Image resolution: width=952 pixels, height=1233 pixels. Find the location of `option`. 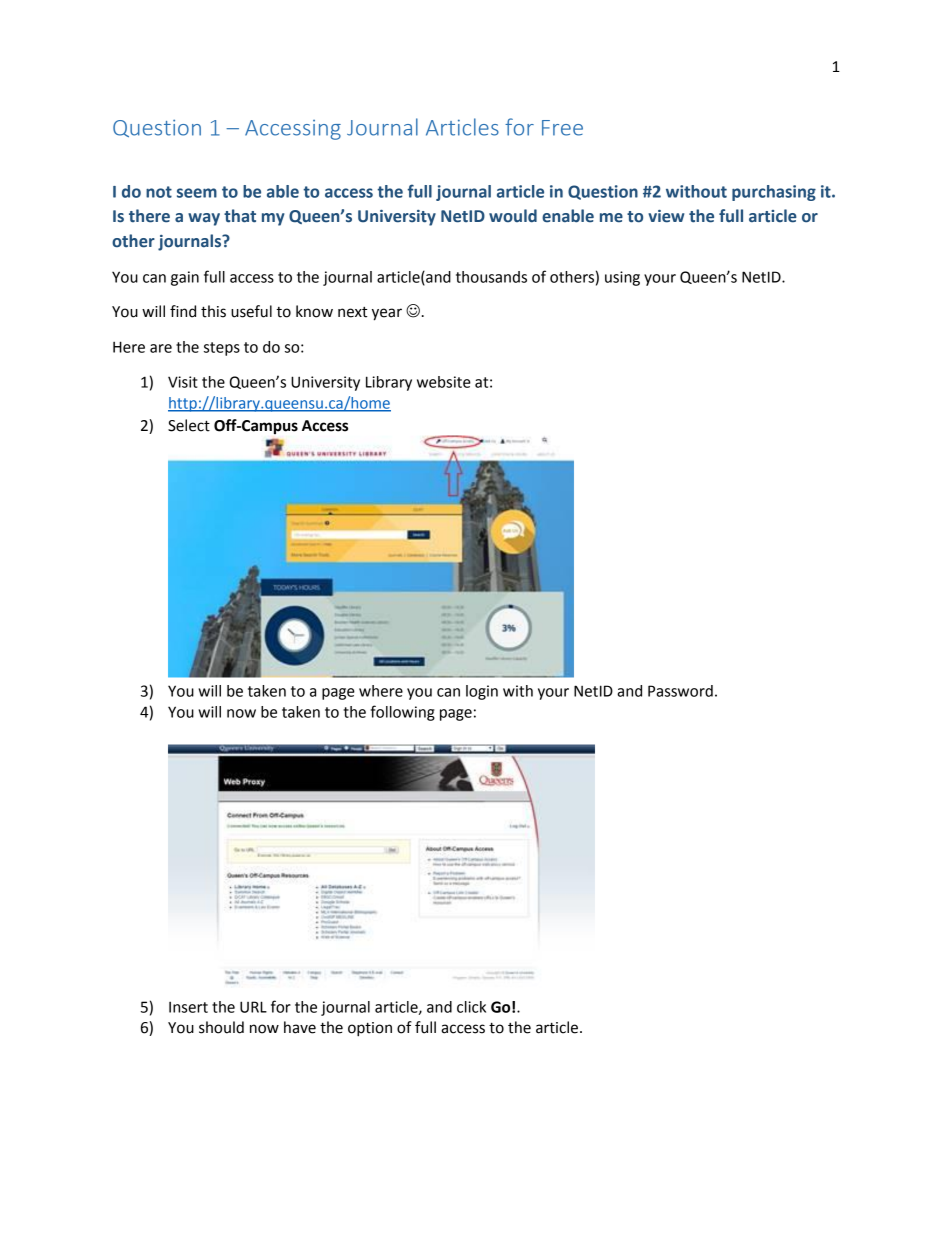

option is located at coordinates (370, 1029).
